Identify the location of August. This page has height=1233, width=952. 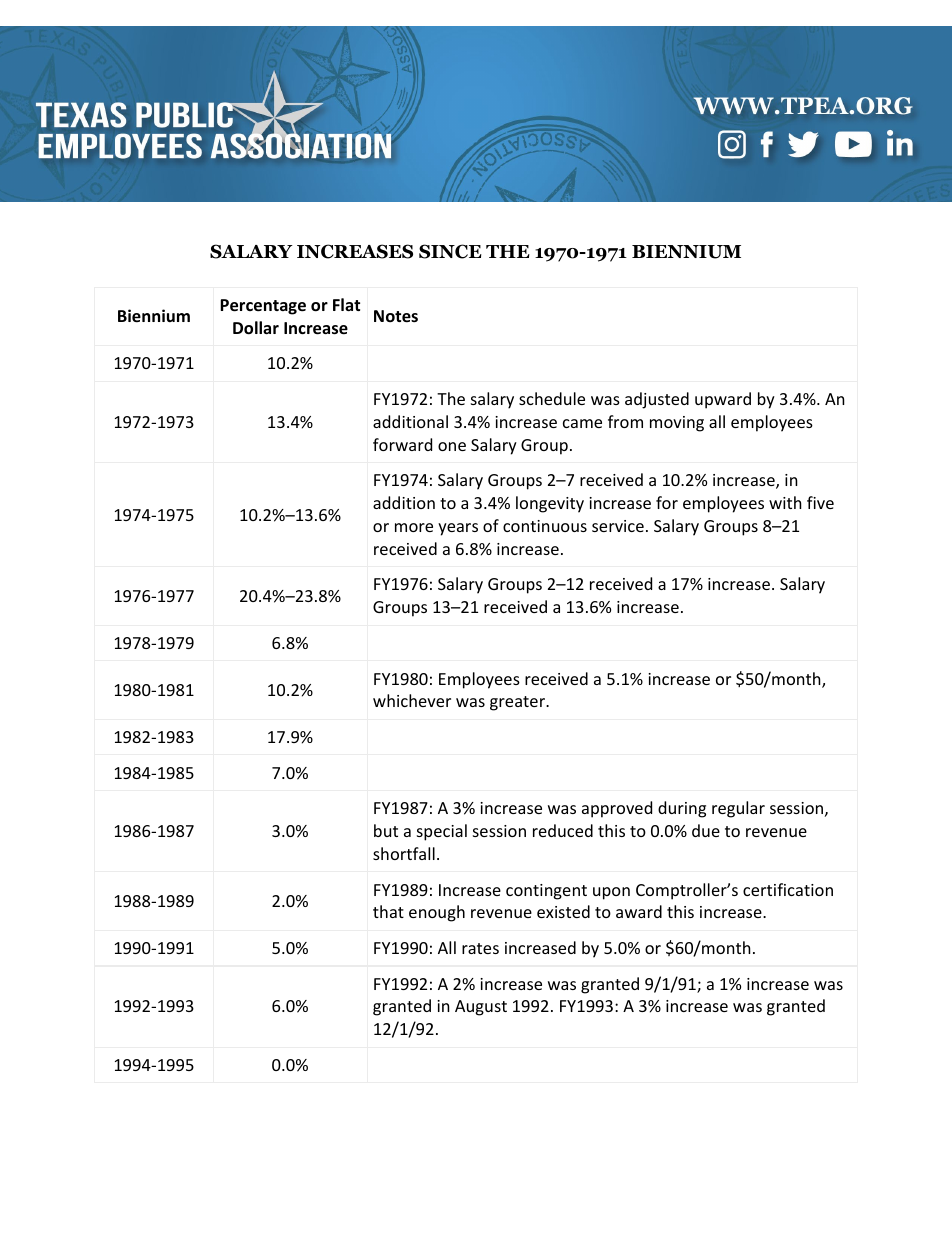
(481, 1008).
